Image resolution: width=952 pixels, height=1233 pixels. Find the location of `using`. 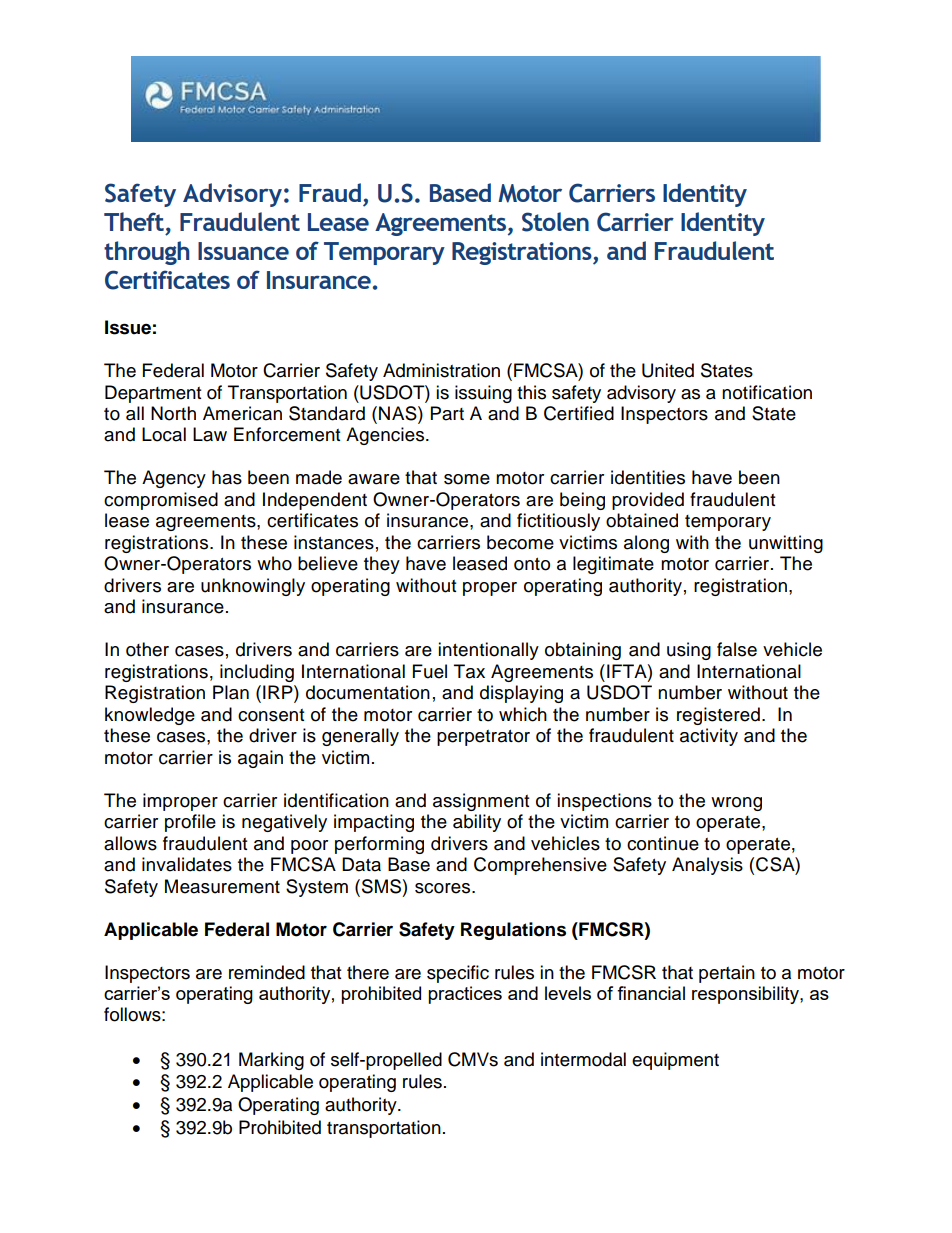

using is located at coordinates (689, 651).
